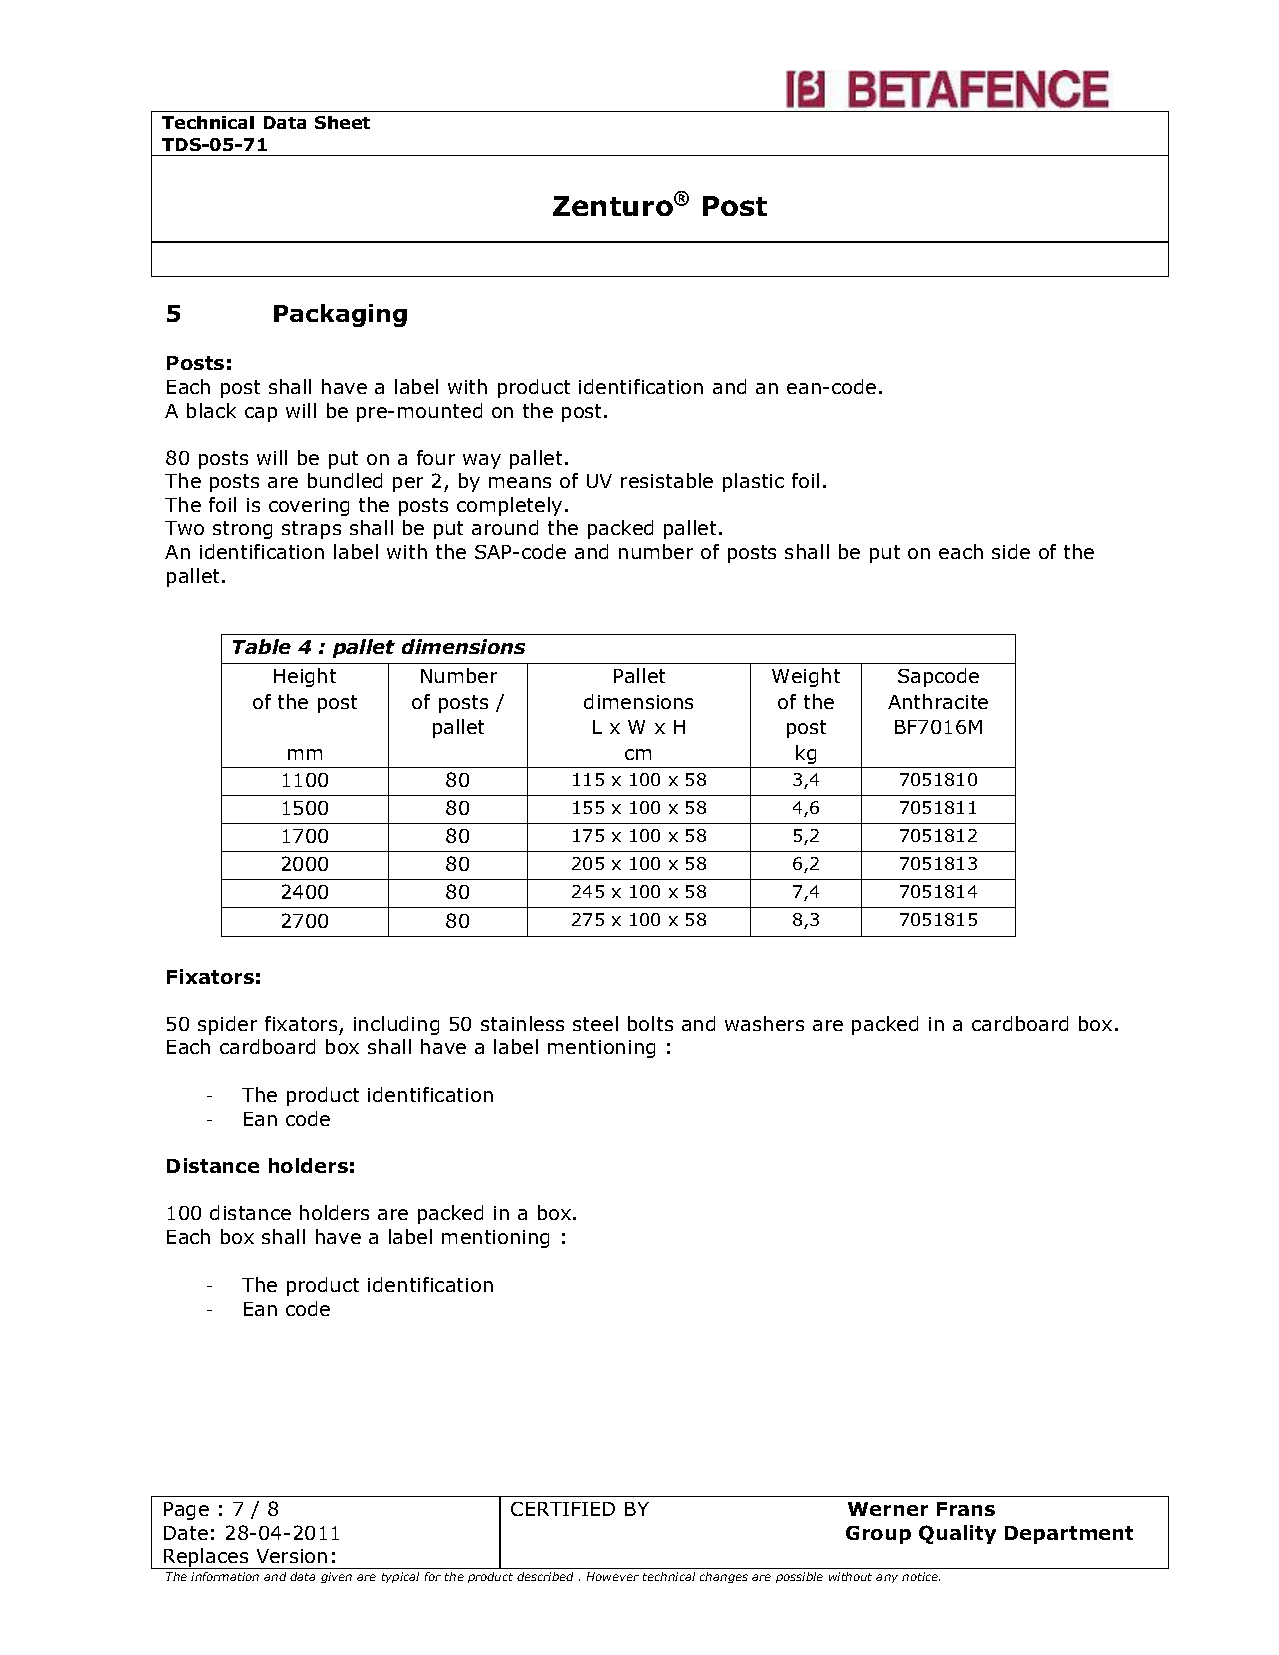  Describe the element at coordinates (650, 1023) in the page. I see `bolts` at that location.
